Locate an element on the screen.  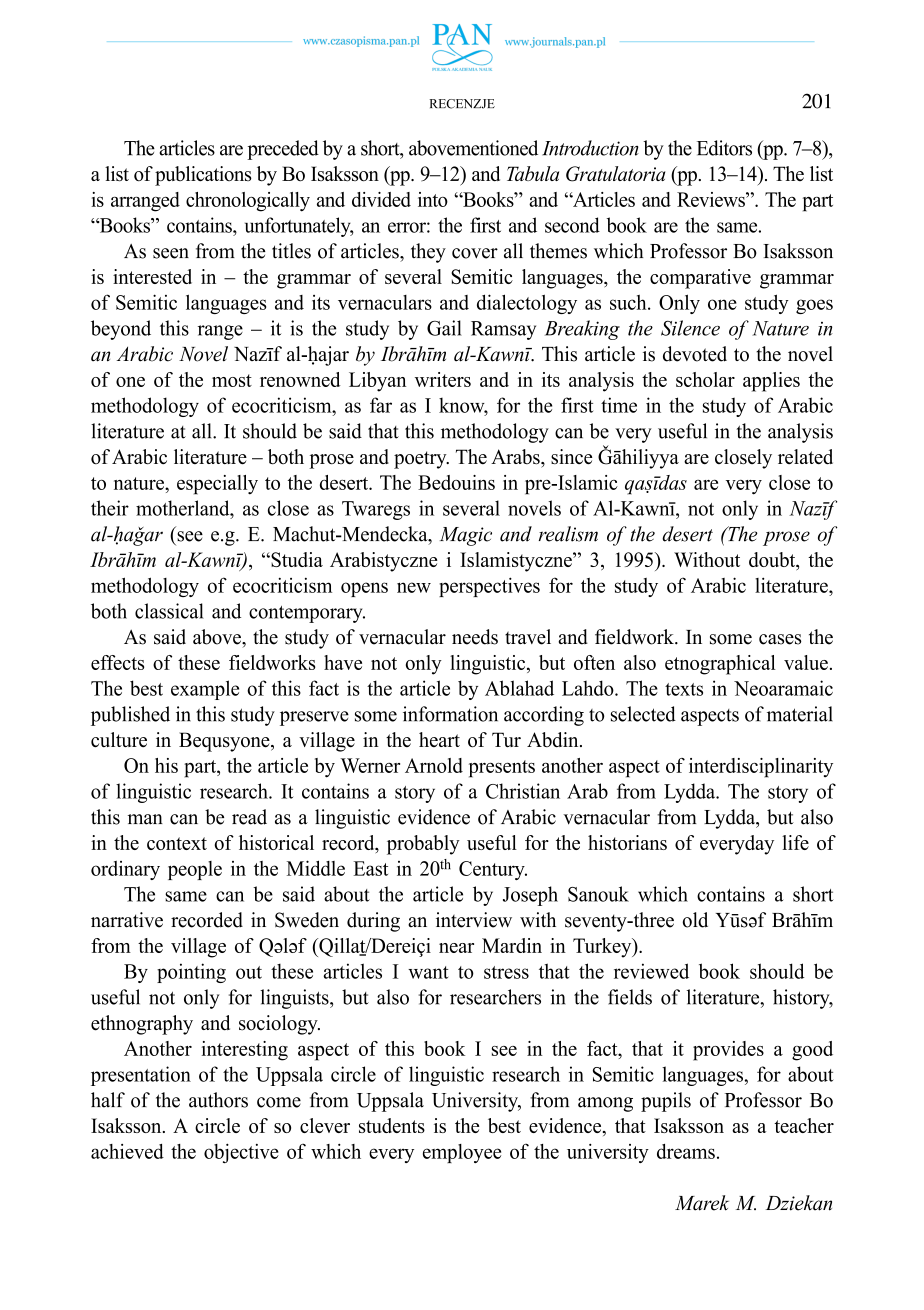
motherland is located at coordinates (184, 508).
